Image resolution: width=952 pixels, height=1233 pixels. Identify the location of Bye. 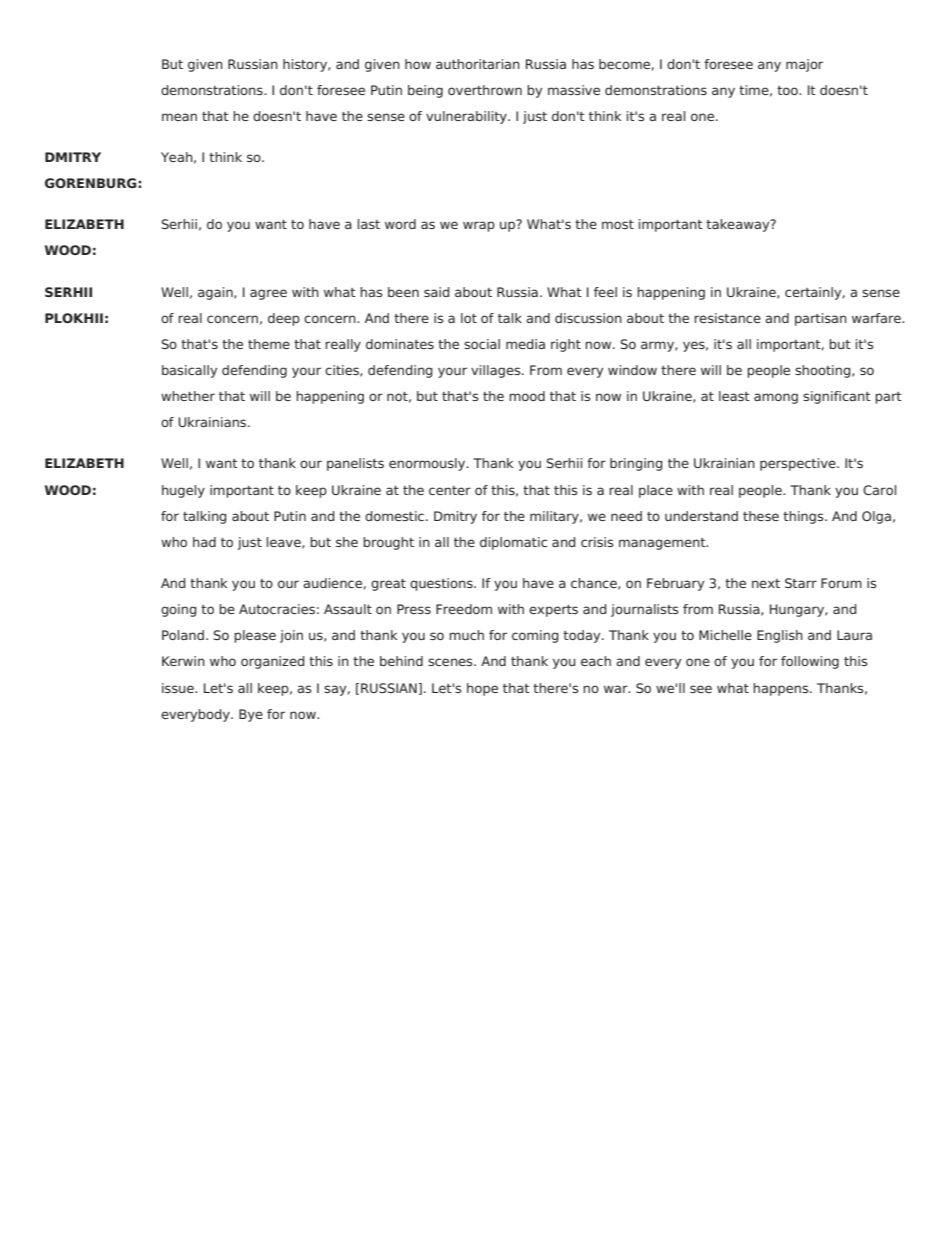
(251, 715).
